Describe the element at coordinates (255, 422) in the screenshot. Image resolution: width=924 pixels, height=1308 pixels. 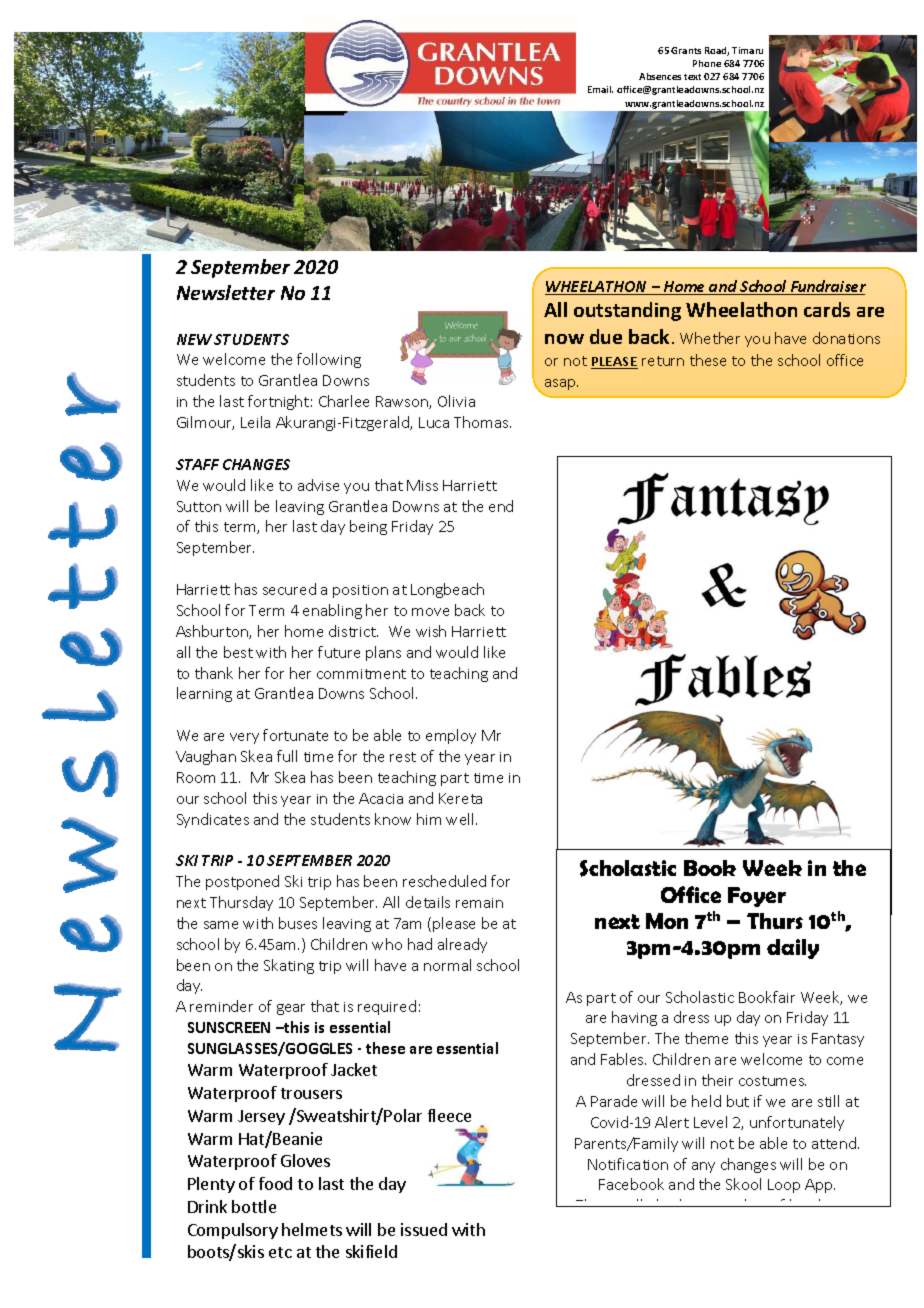
I see `Leila` at that location.
